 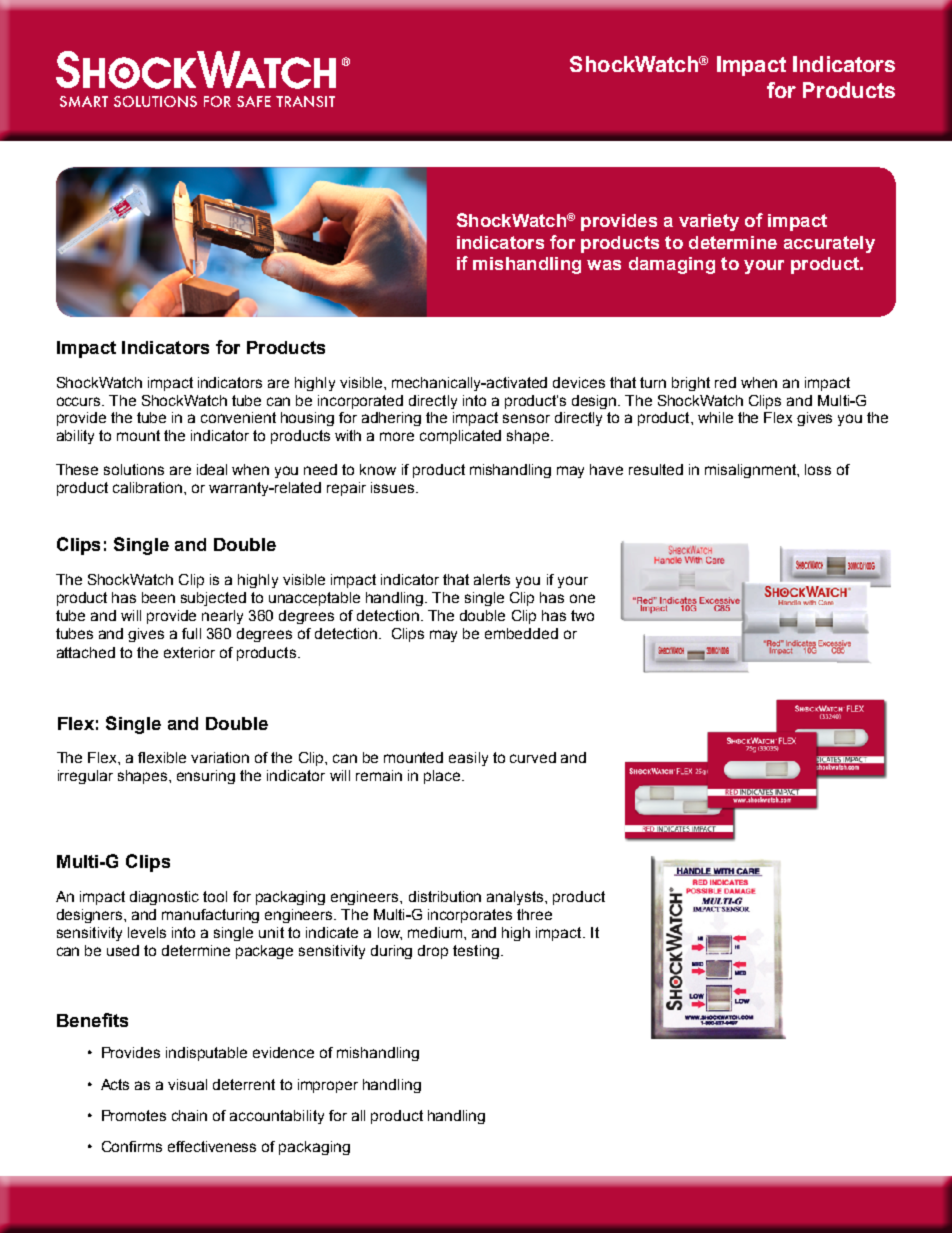 I want to click on improper, so click(x=328, y=1086).
